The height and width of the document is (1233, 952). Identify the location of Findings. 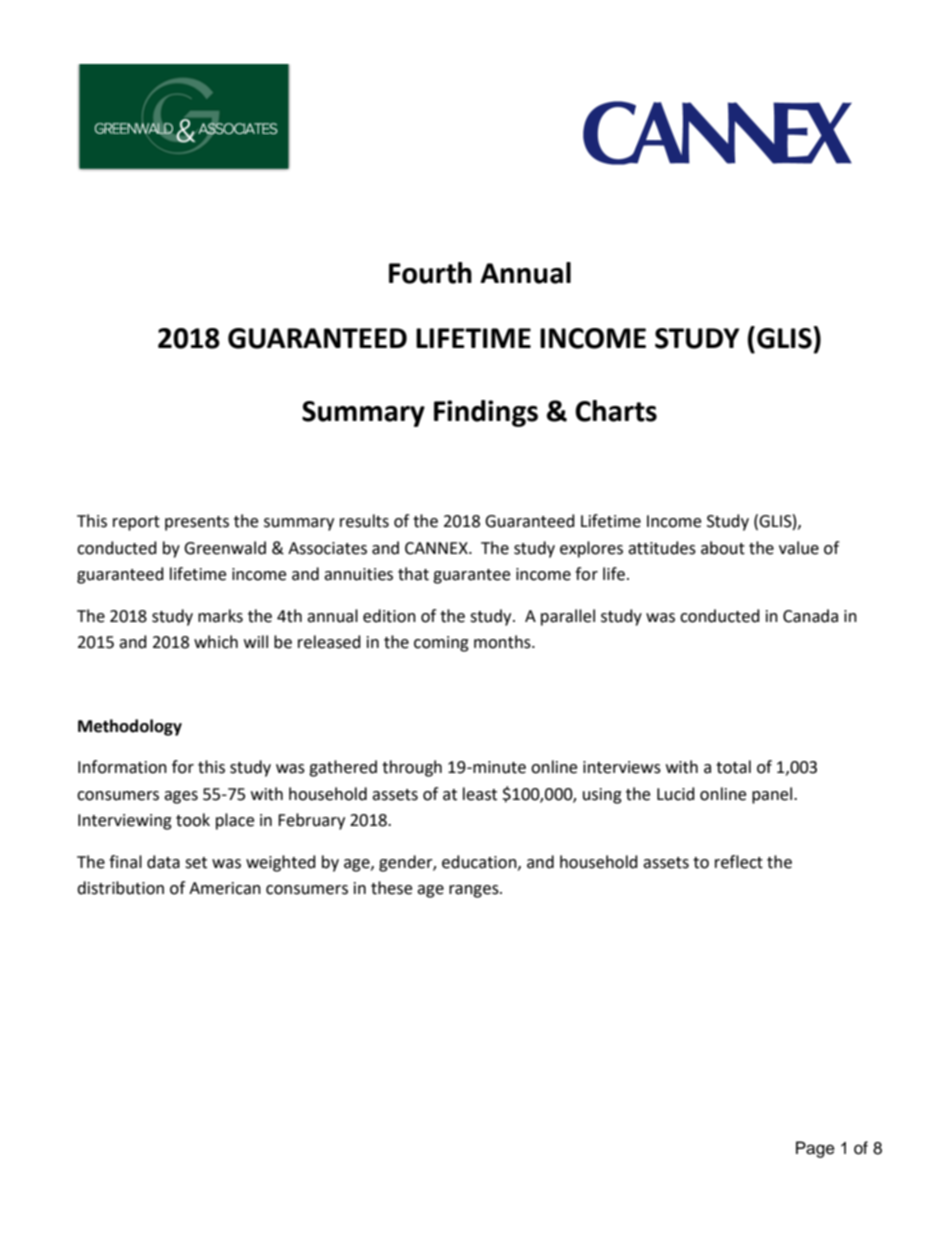
(486, 413).
